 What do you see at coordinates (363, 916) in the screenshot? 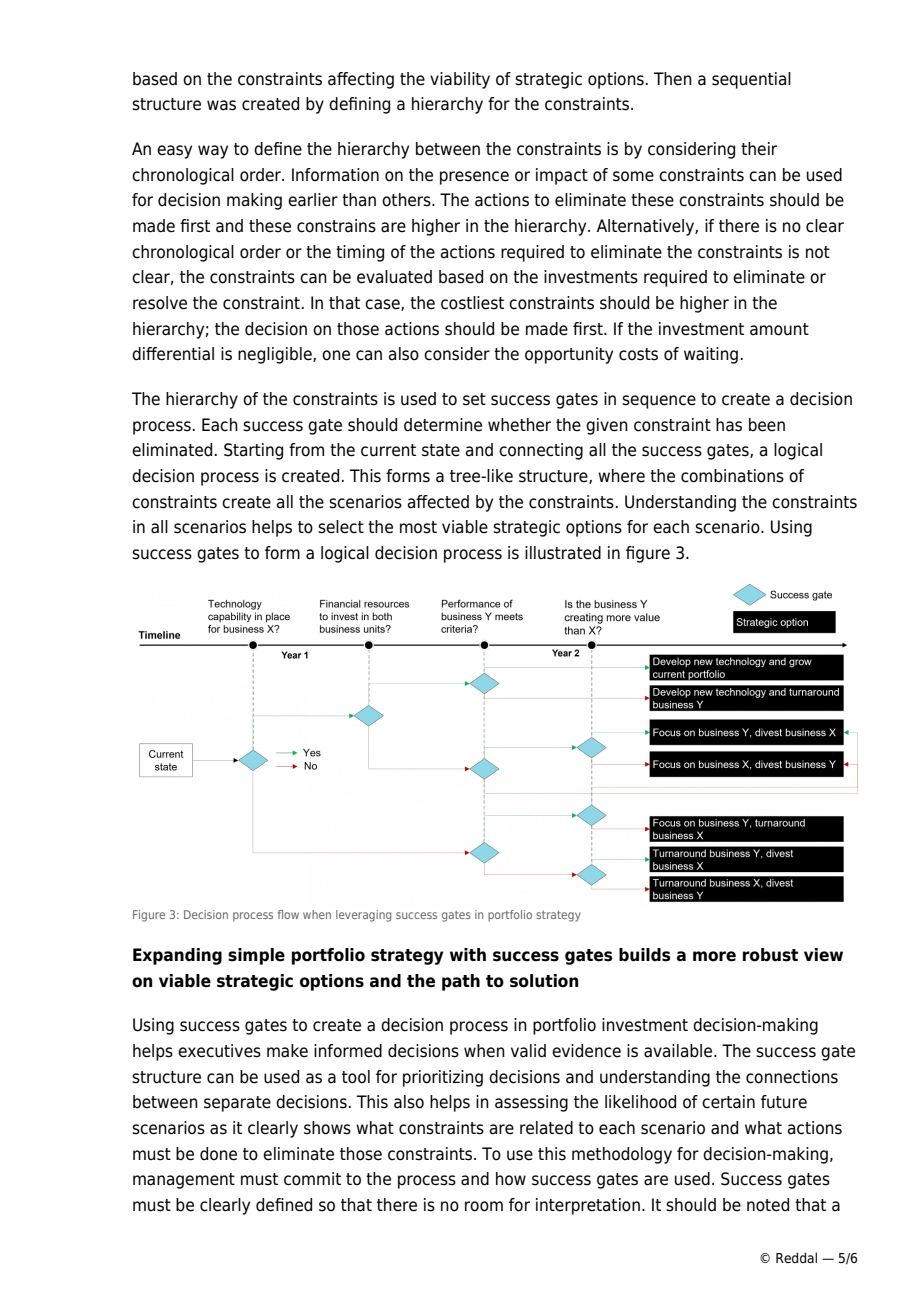
I see `leveraging` at bounding box center [363, 916].
